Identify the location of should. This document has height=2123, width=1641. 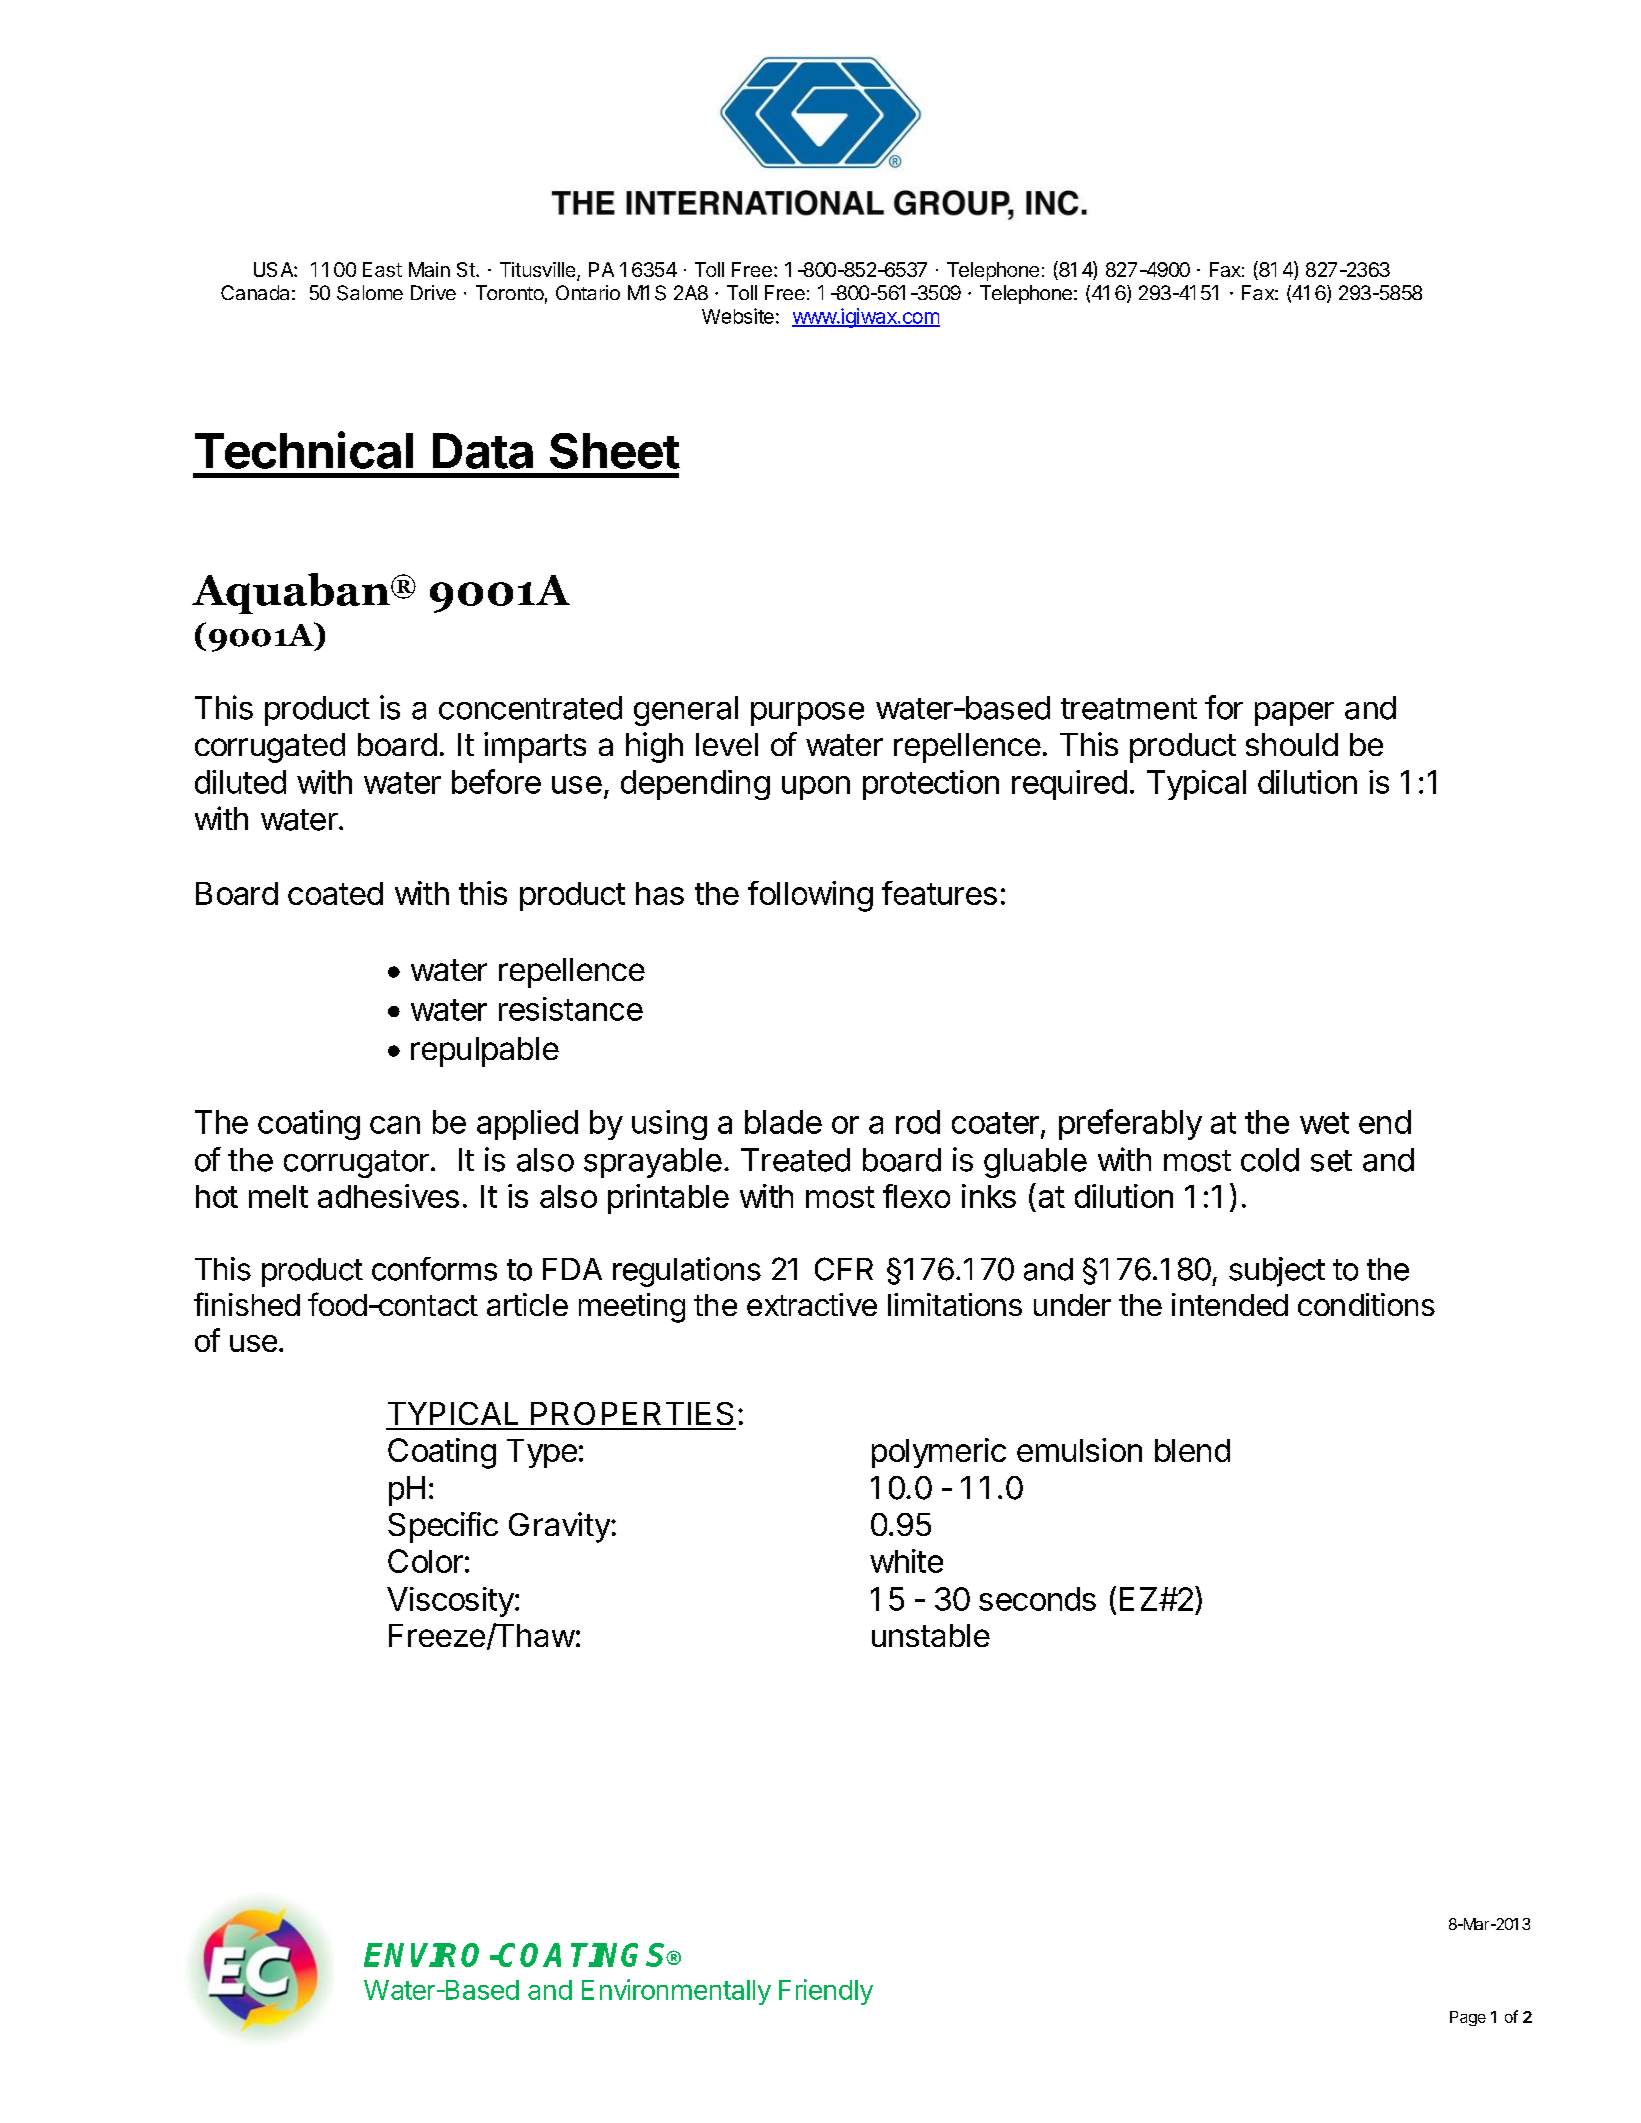
(1292, 744).
